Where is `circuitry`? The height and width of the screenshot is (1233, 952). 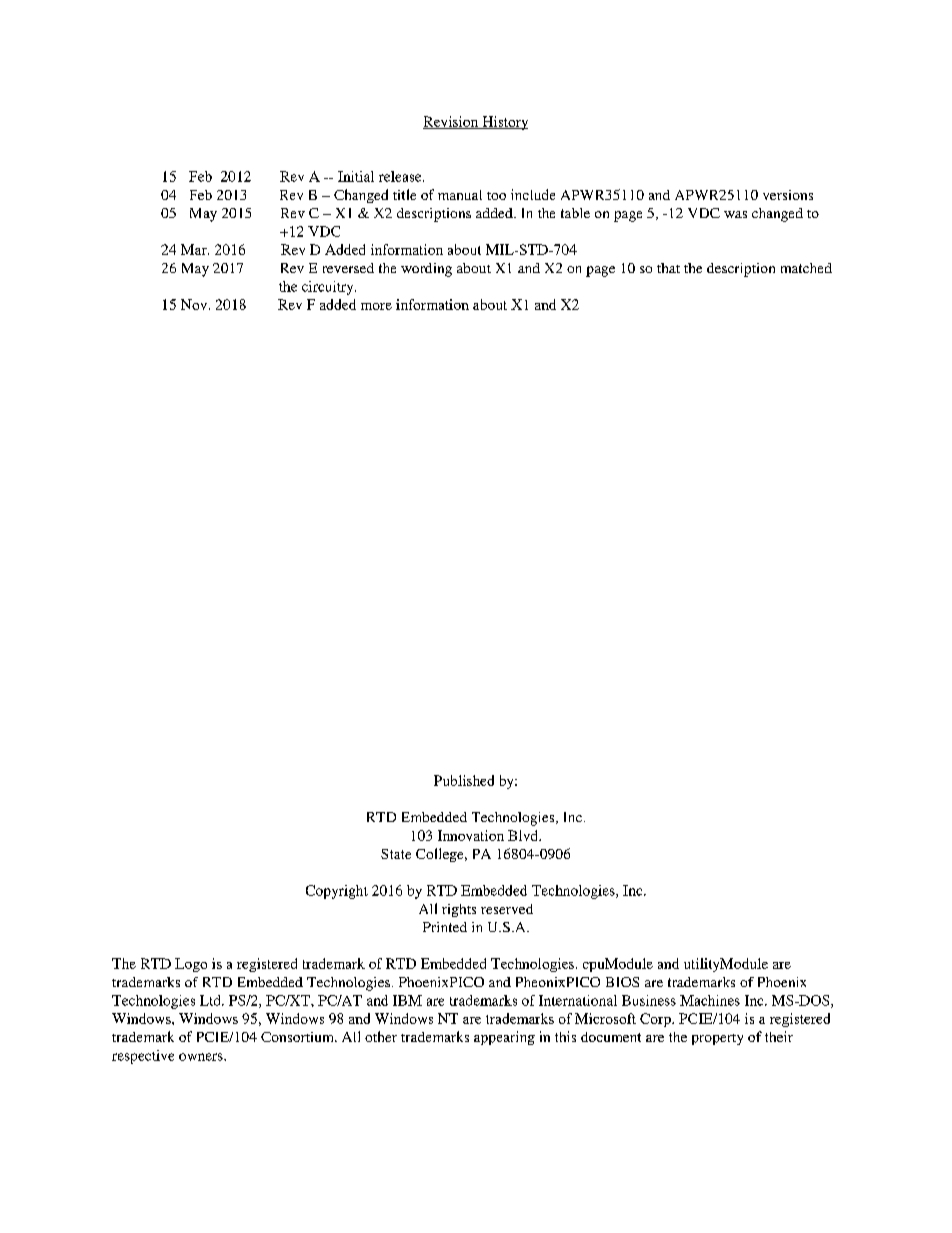
circuitry is located at coordinates (329, 288).
